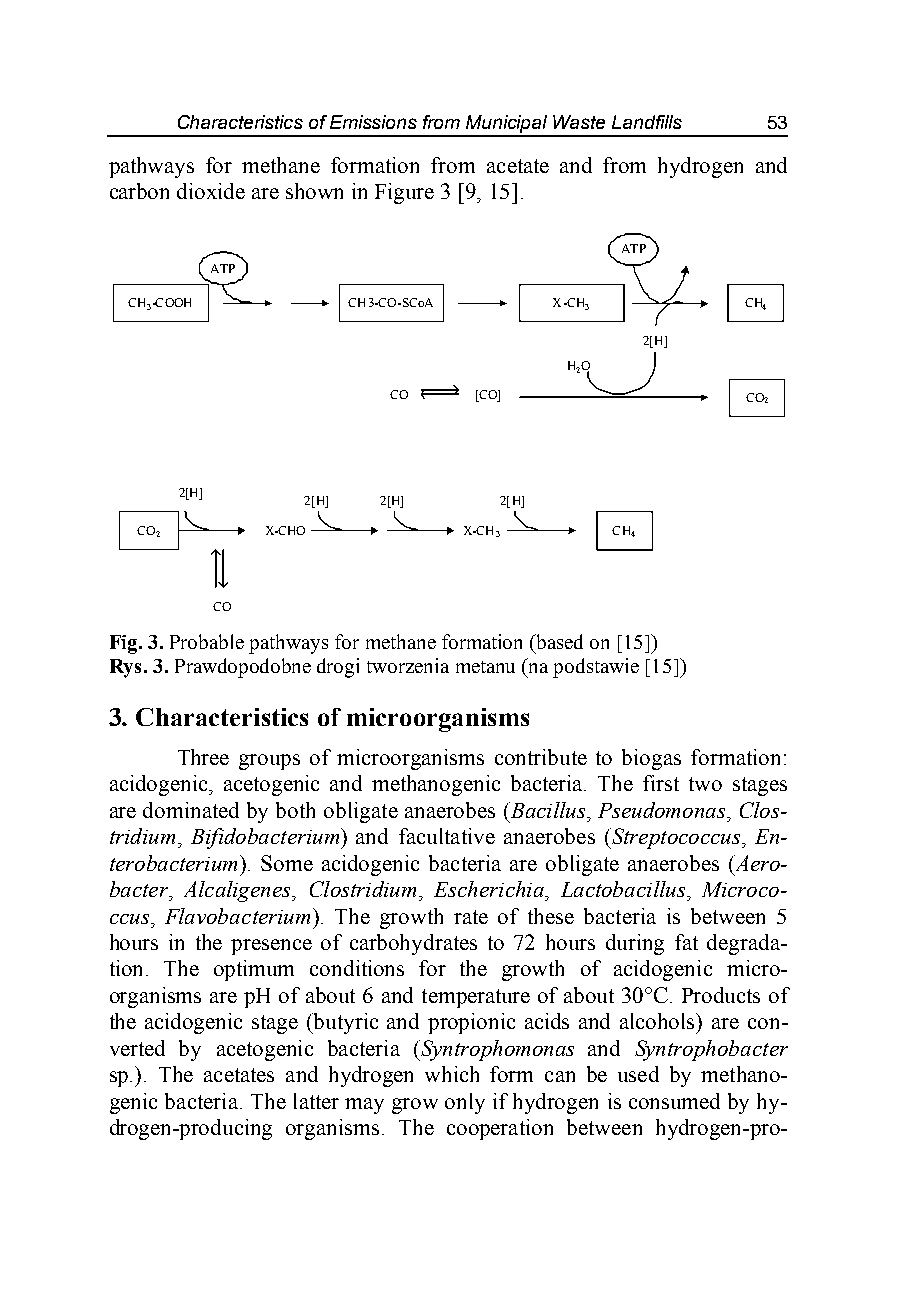 The width and height of the page is (924, 1304). Describe the element at coordinates (211, 191) in the page. I see `dioxide` at that location.
